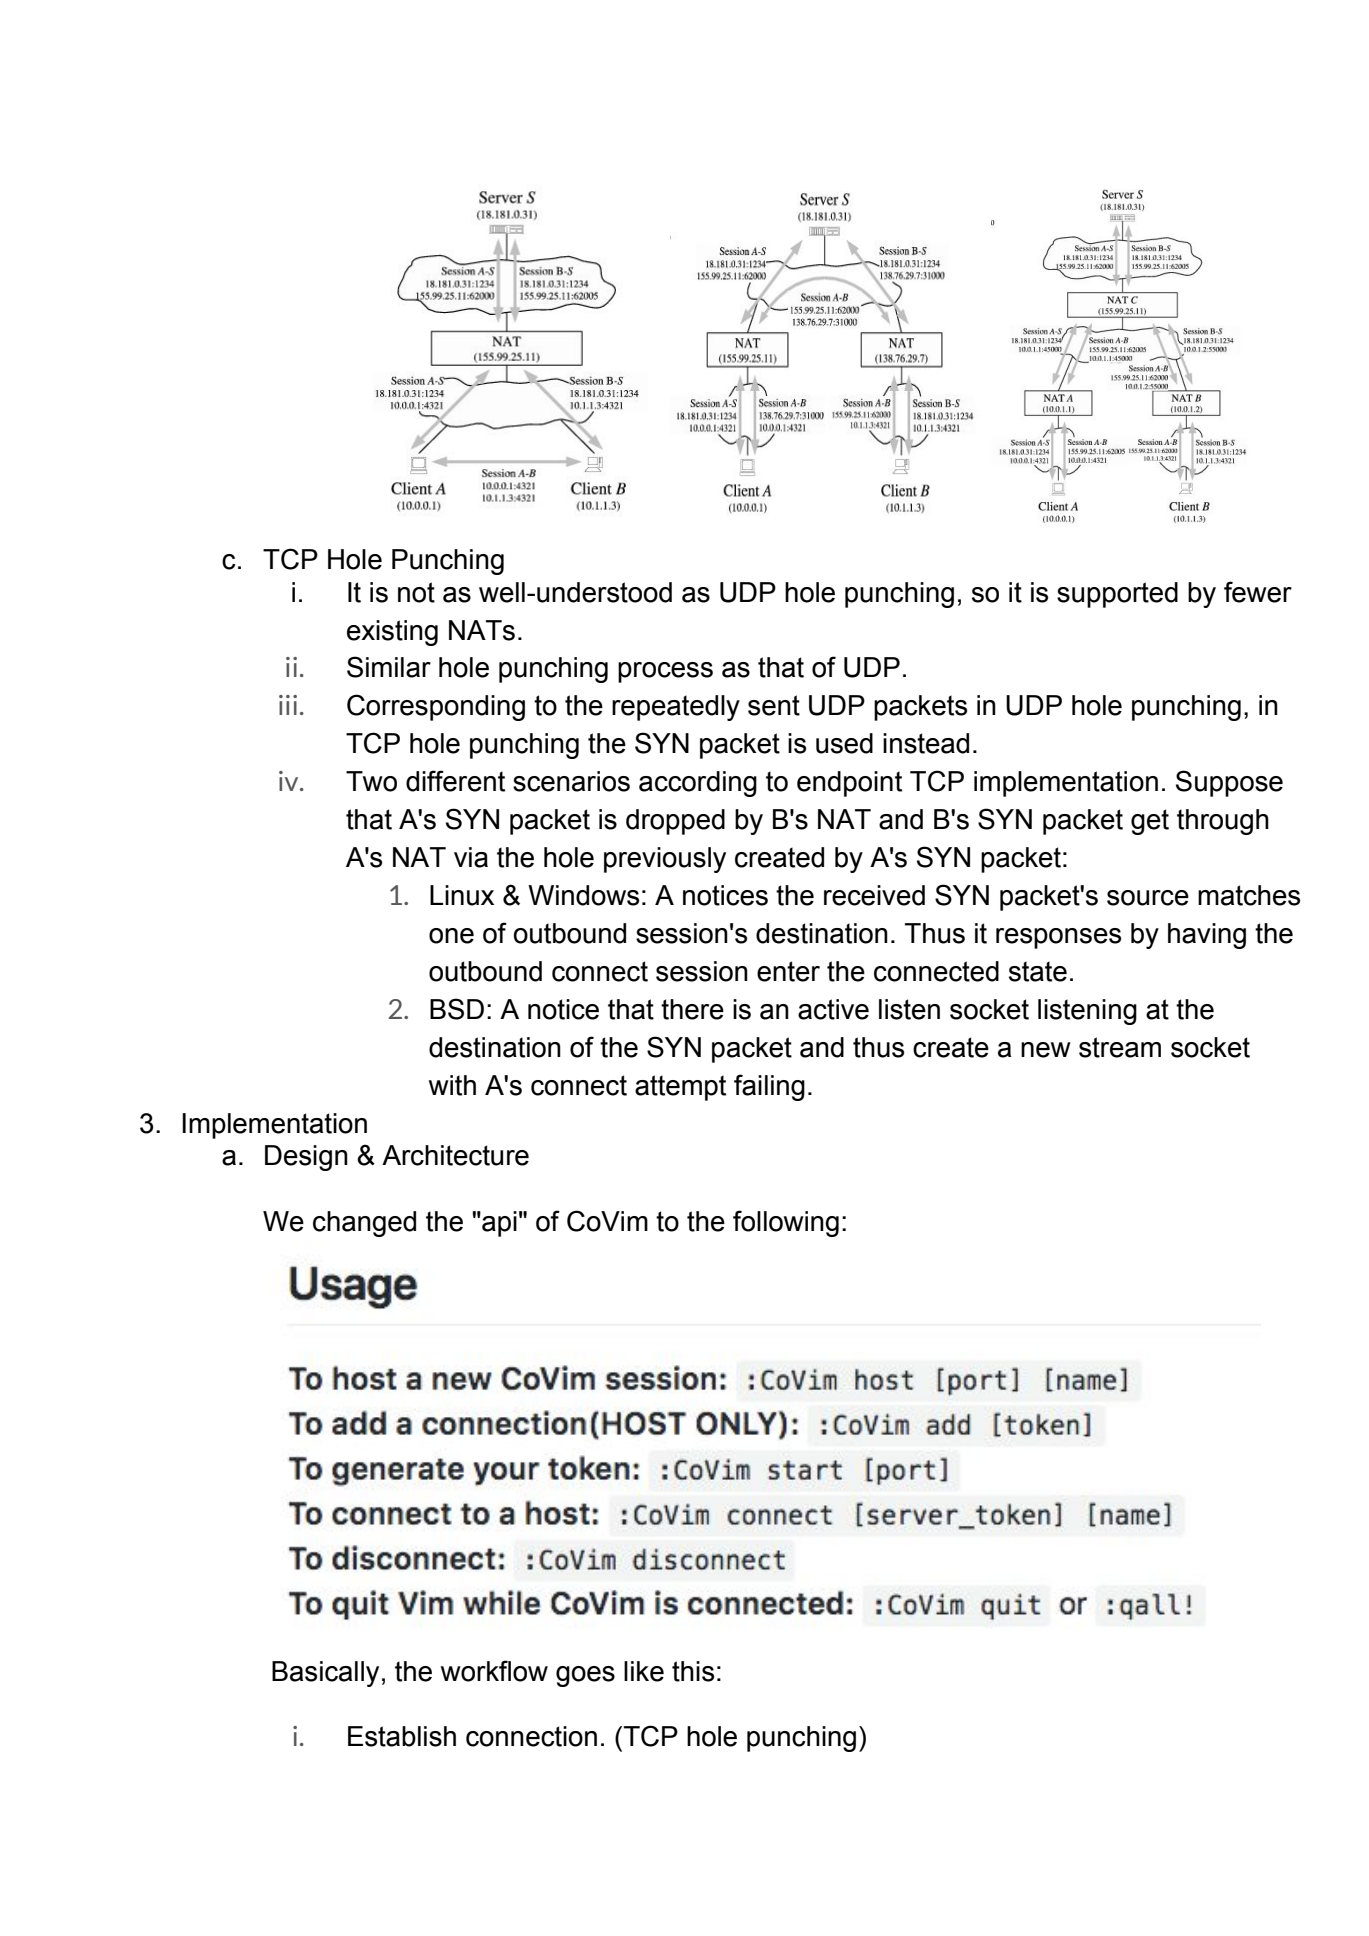 The height and width of the document is (1936, 1369). What do you see at coordinates (364, 1224) in the document?
I see `changed` at bounding box center [364, 1224].
